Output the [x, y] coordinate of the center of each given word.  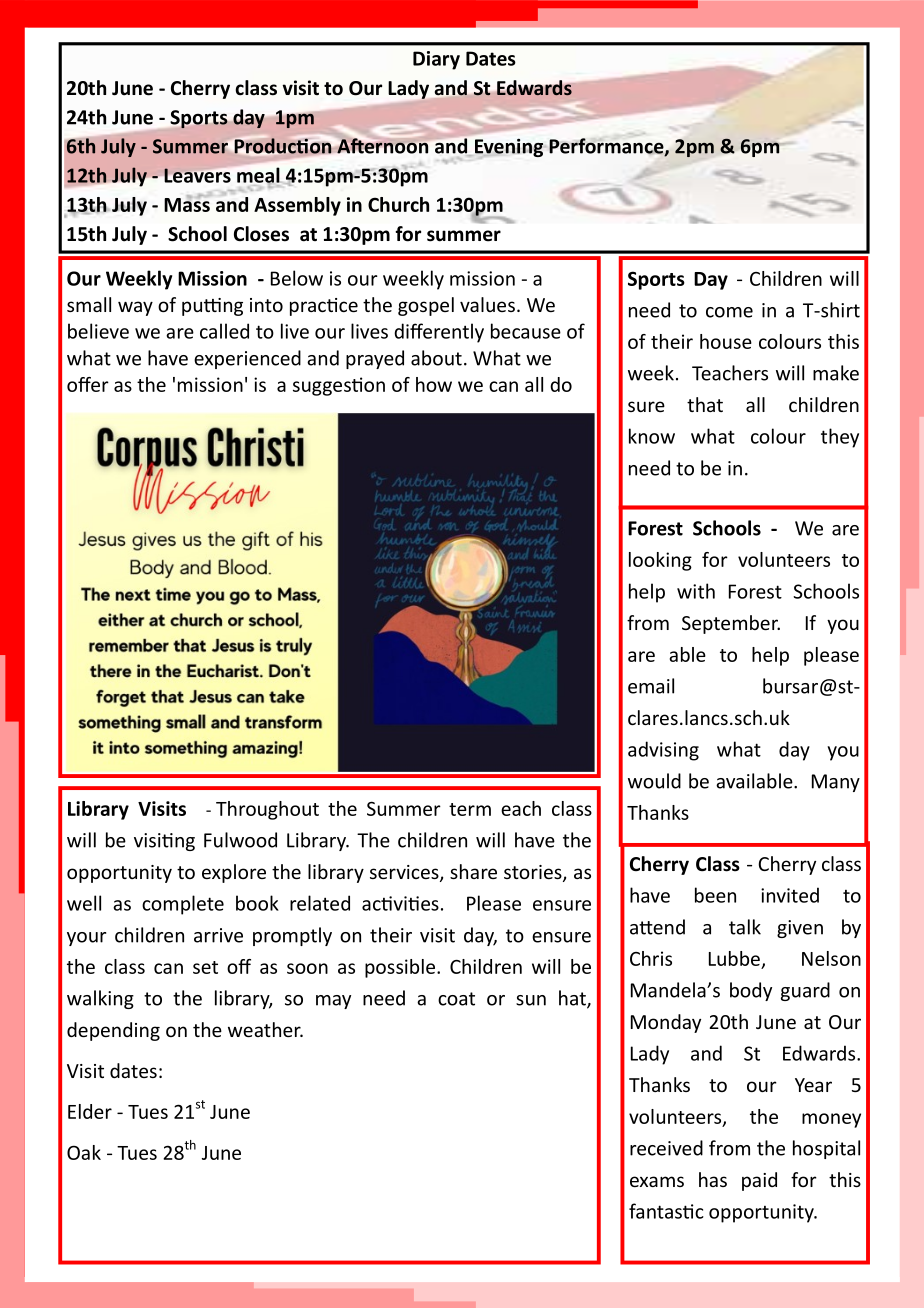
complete [183, 905]
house [726, 341]
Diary [436, 60]
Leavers [197, 175]
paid [759, 1181]
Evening [510, 148]
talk [745, 927]
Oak [84, 1152]
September [731, 624]
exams [657, 1181]
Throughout [267, 810]
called [224, 331]
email [651, 686]
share [473, 871]
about [436, 358]
